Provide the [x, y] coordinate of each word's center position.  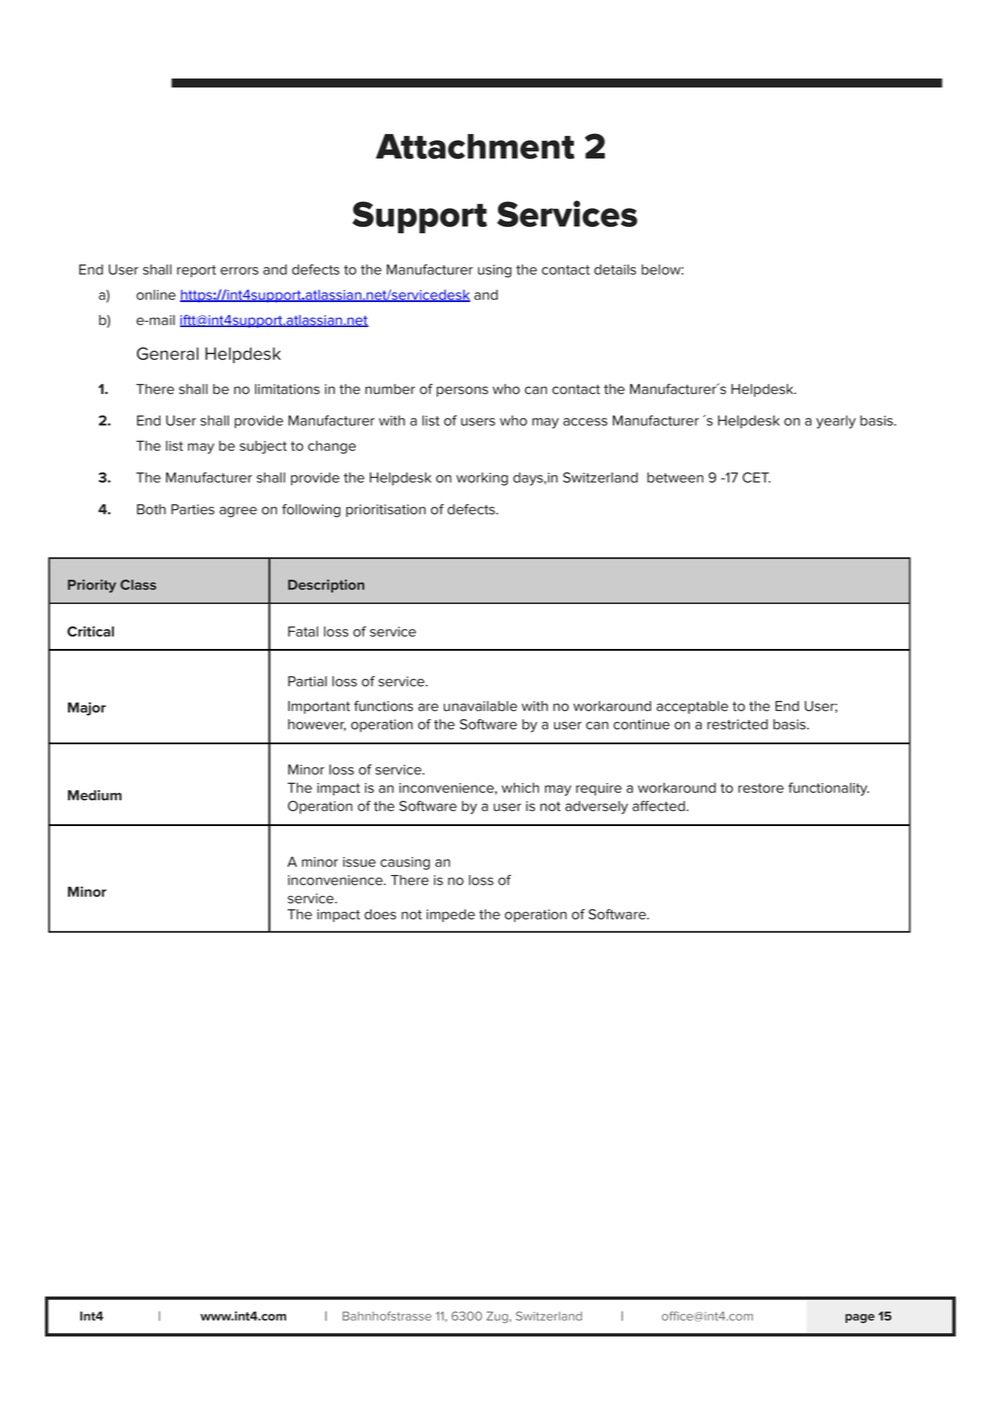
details [615, 269]
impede [450, 915]
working [482, 479]
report [196, 271]
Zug [497, 1317]
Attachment [475, 146]
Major [87, 709]
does [380, 914]
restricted [737, 724]
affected [659, 806]
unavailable [480, 706]
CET [756, 477]
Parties [193, 509]
